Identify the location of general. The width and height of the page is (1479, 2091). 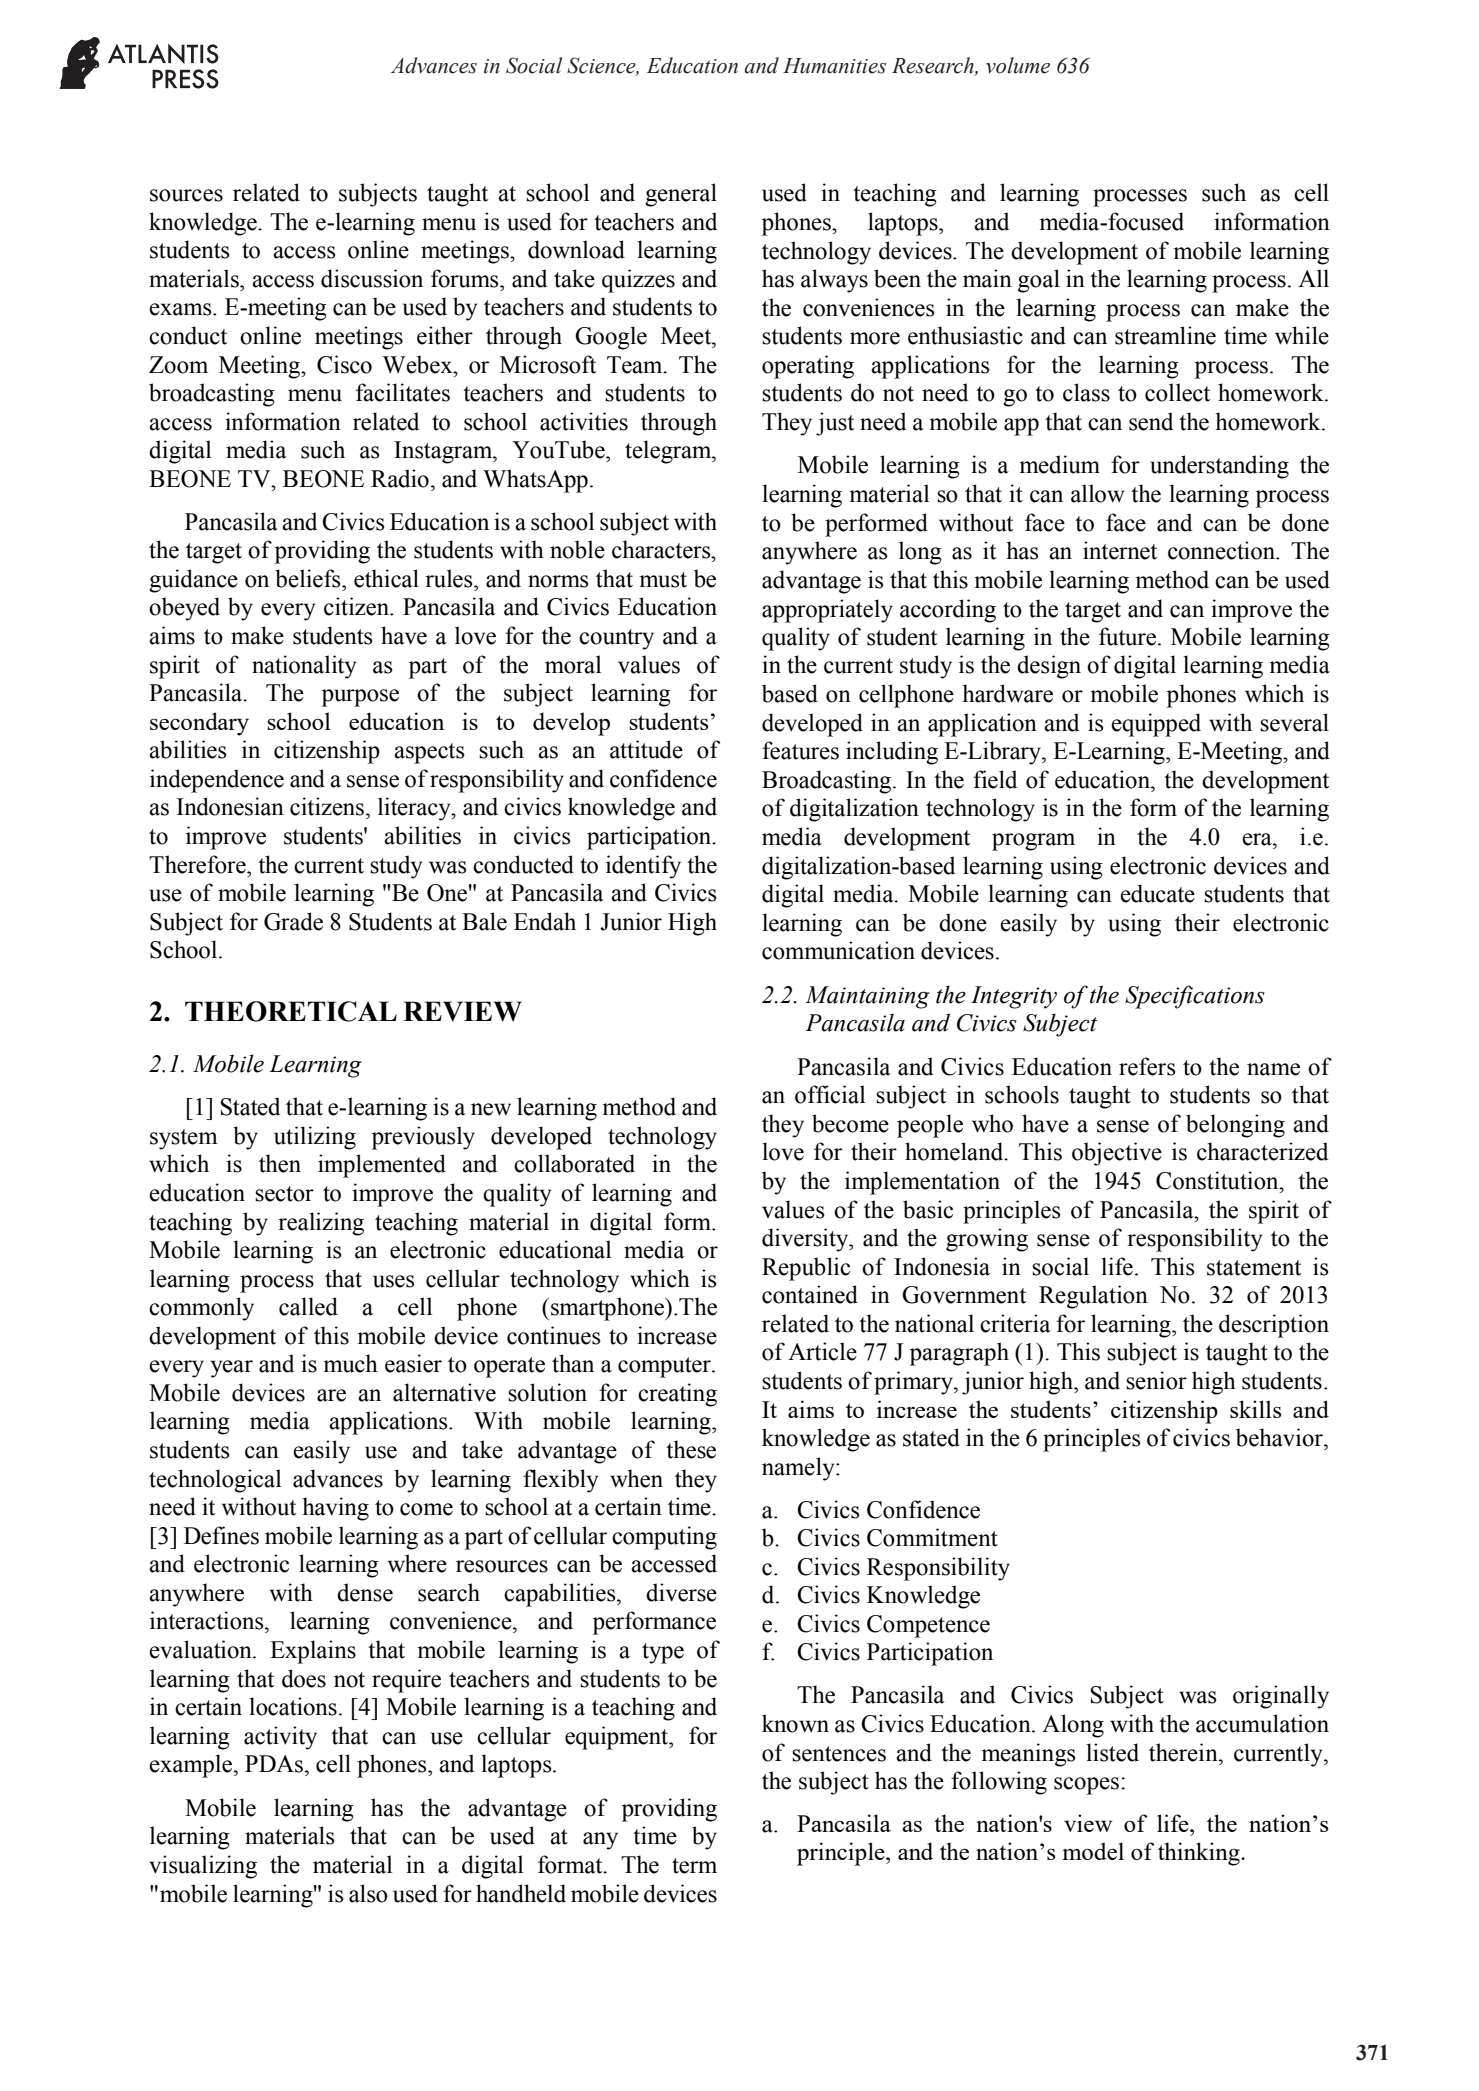
(681, 195).
